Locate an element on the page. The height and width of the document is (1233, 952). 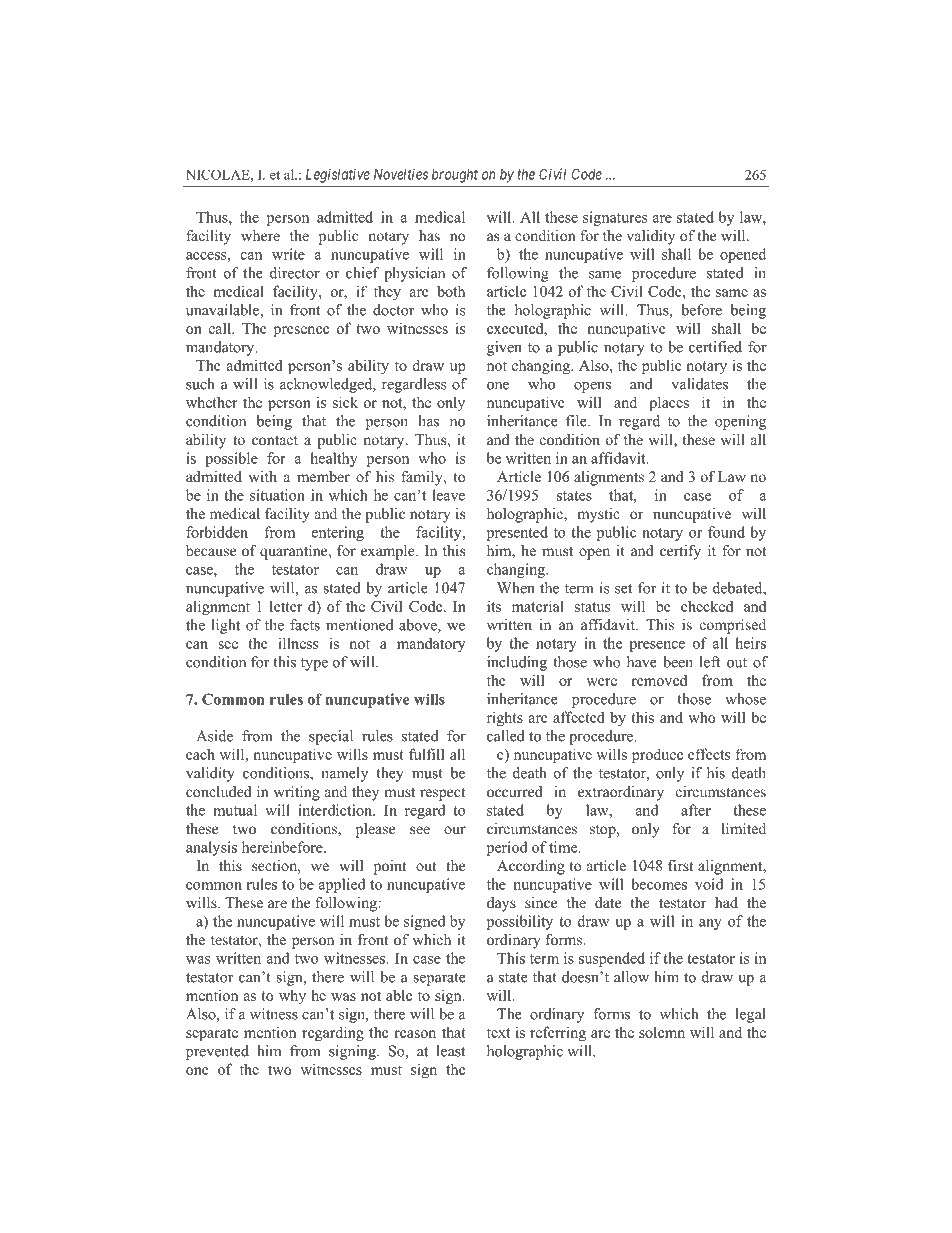
why is located at coordinates (292, 996).
